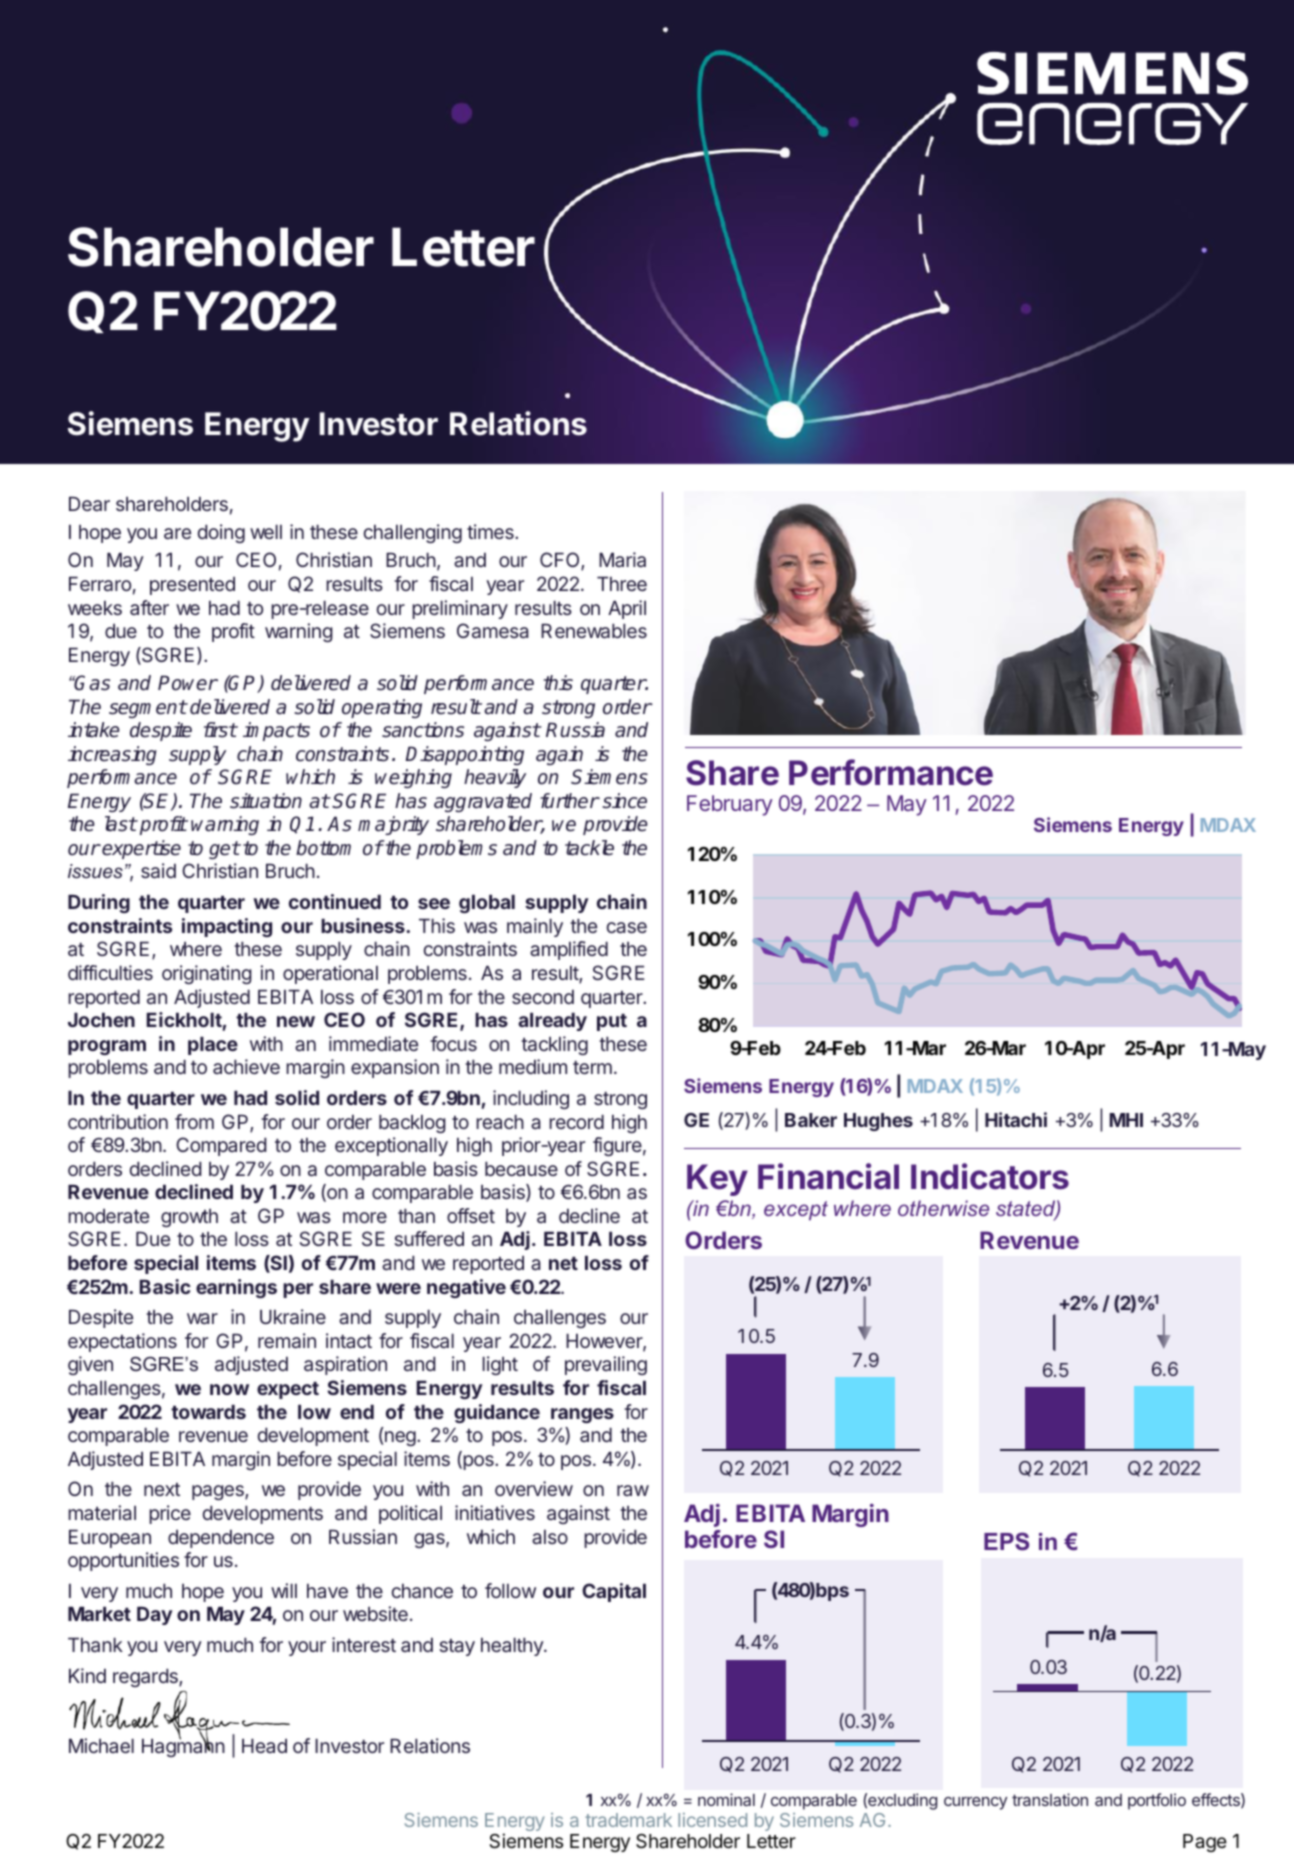 This screenshot has width=1294, height=1868. I want to click on Indicators, so click(990, 1176).
